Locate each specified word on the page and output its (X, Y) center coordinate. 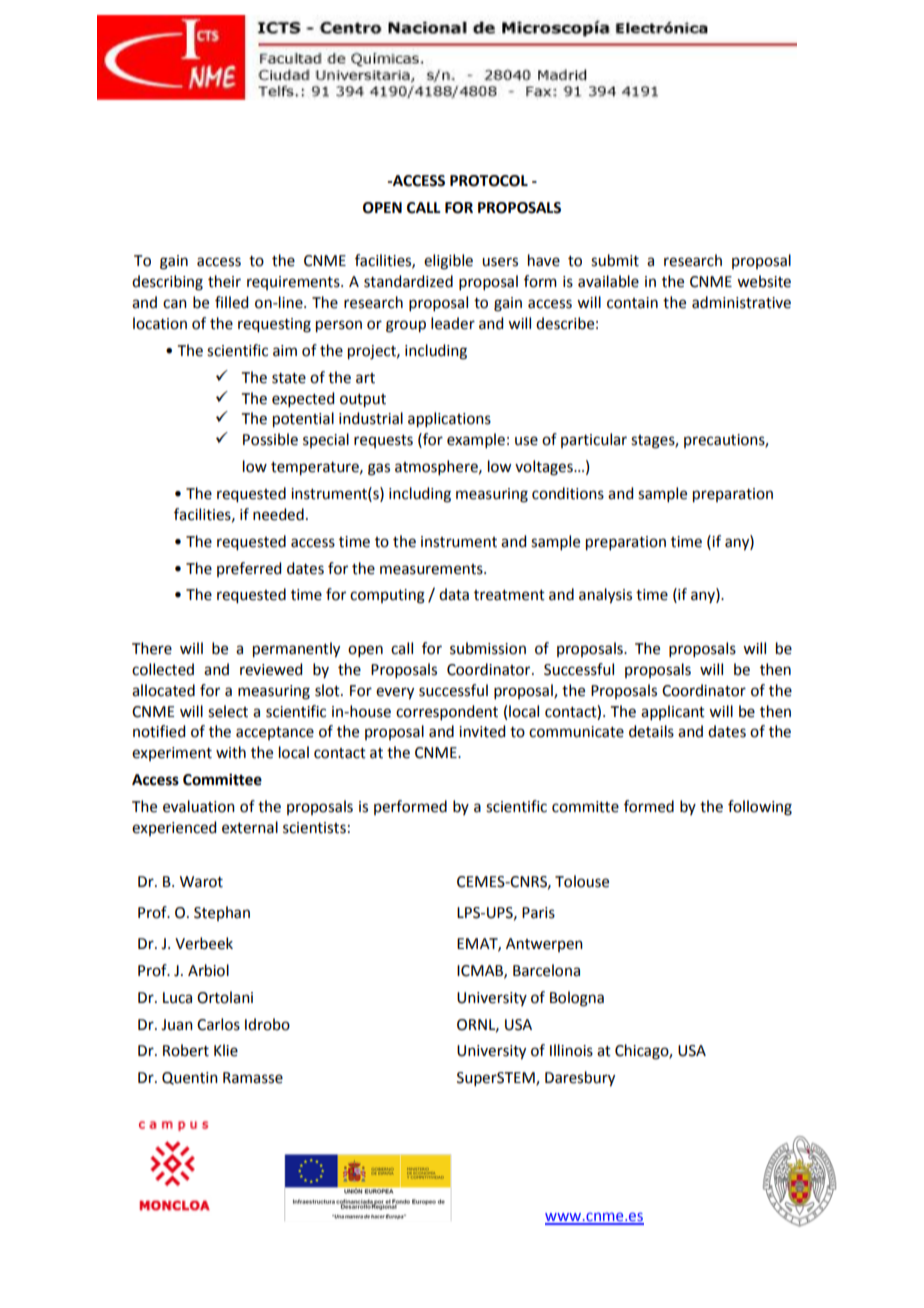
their (224, 281)
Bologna (577, 999)
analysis (605, 596)
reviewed (271, 669)
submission (488, 648)
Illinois (571, 1050)
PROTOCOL (489, 181)
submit (615, 260)
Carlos (218, 1024)
